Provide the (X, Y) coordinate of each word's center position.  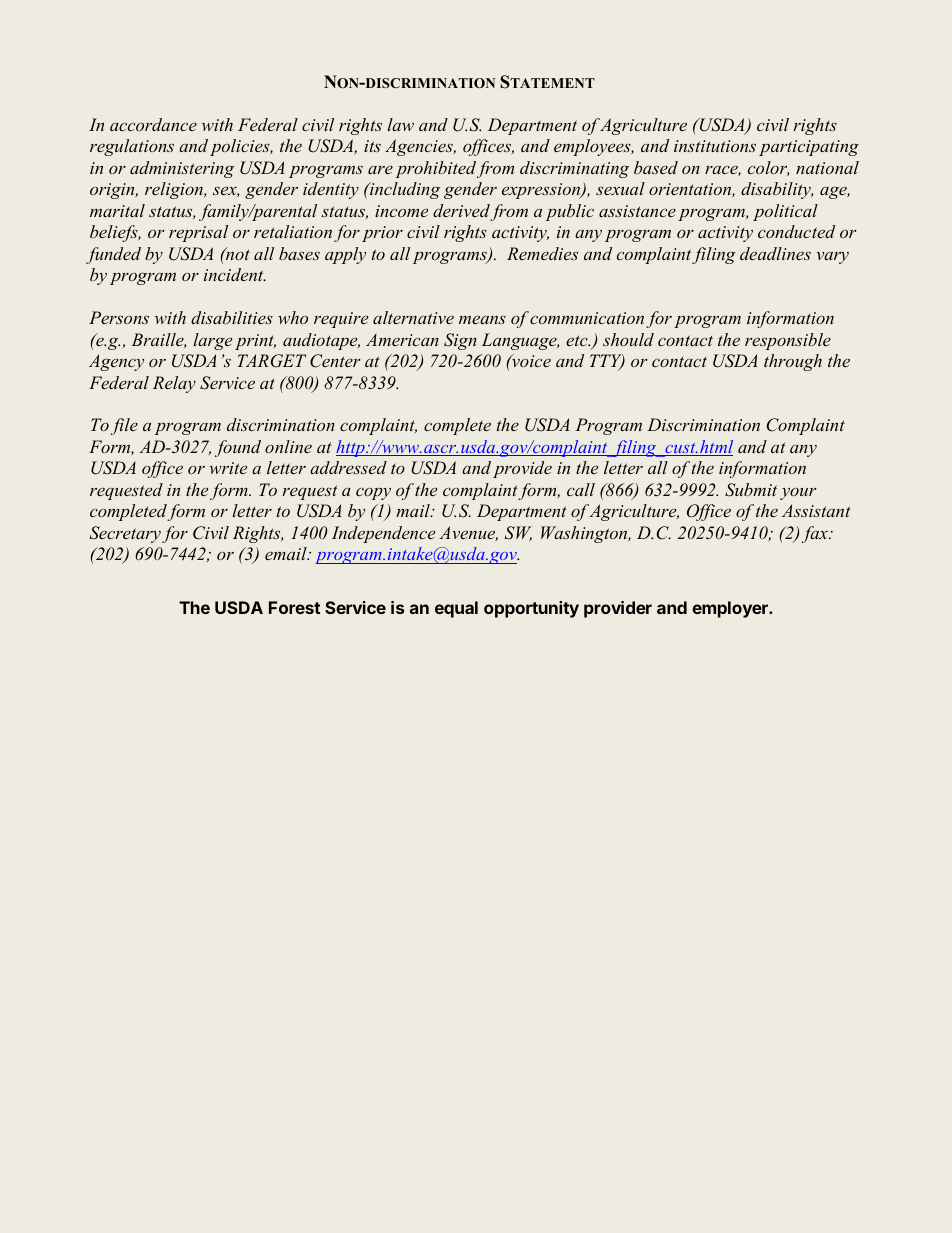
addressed (348, 467)
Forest (294, 607)
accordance (153, 124)
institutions (715, 146)
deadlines (775, 253)
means (482, 320)
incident (235, 274)
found (238, 448)
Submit (751, 490)
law (401, 124)
